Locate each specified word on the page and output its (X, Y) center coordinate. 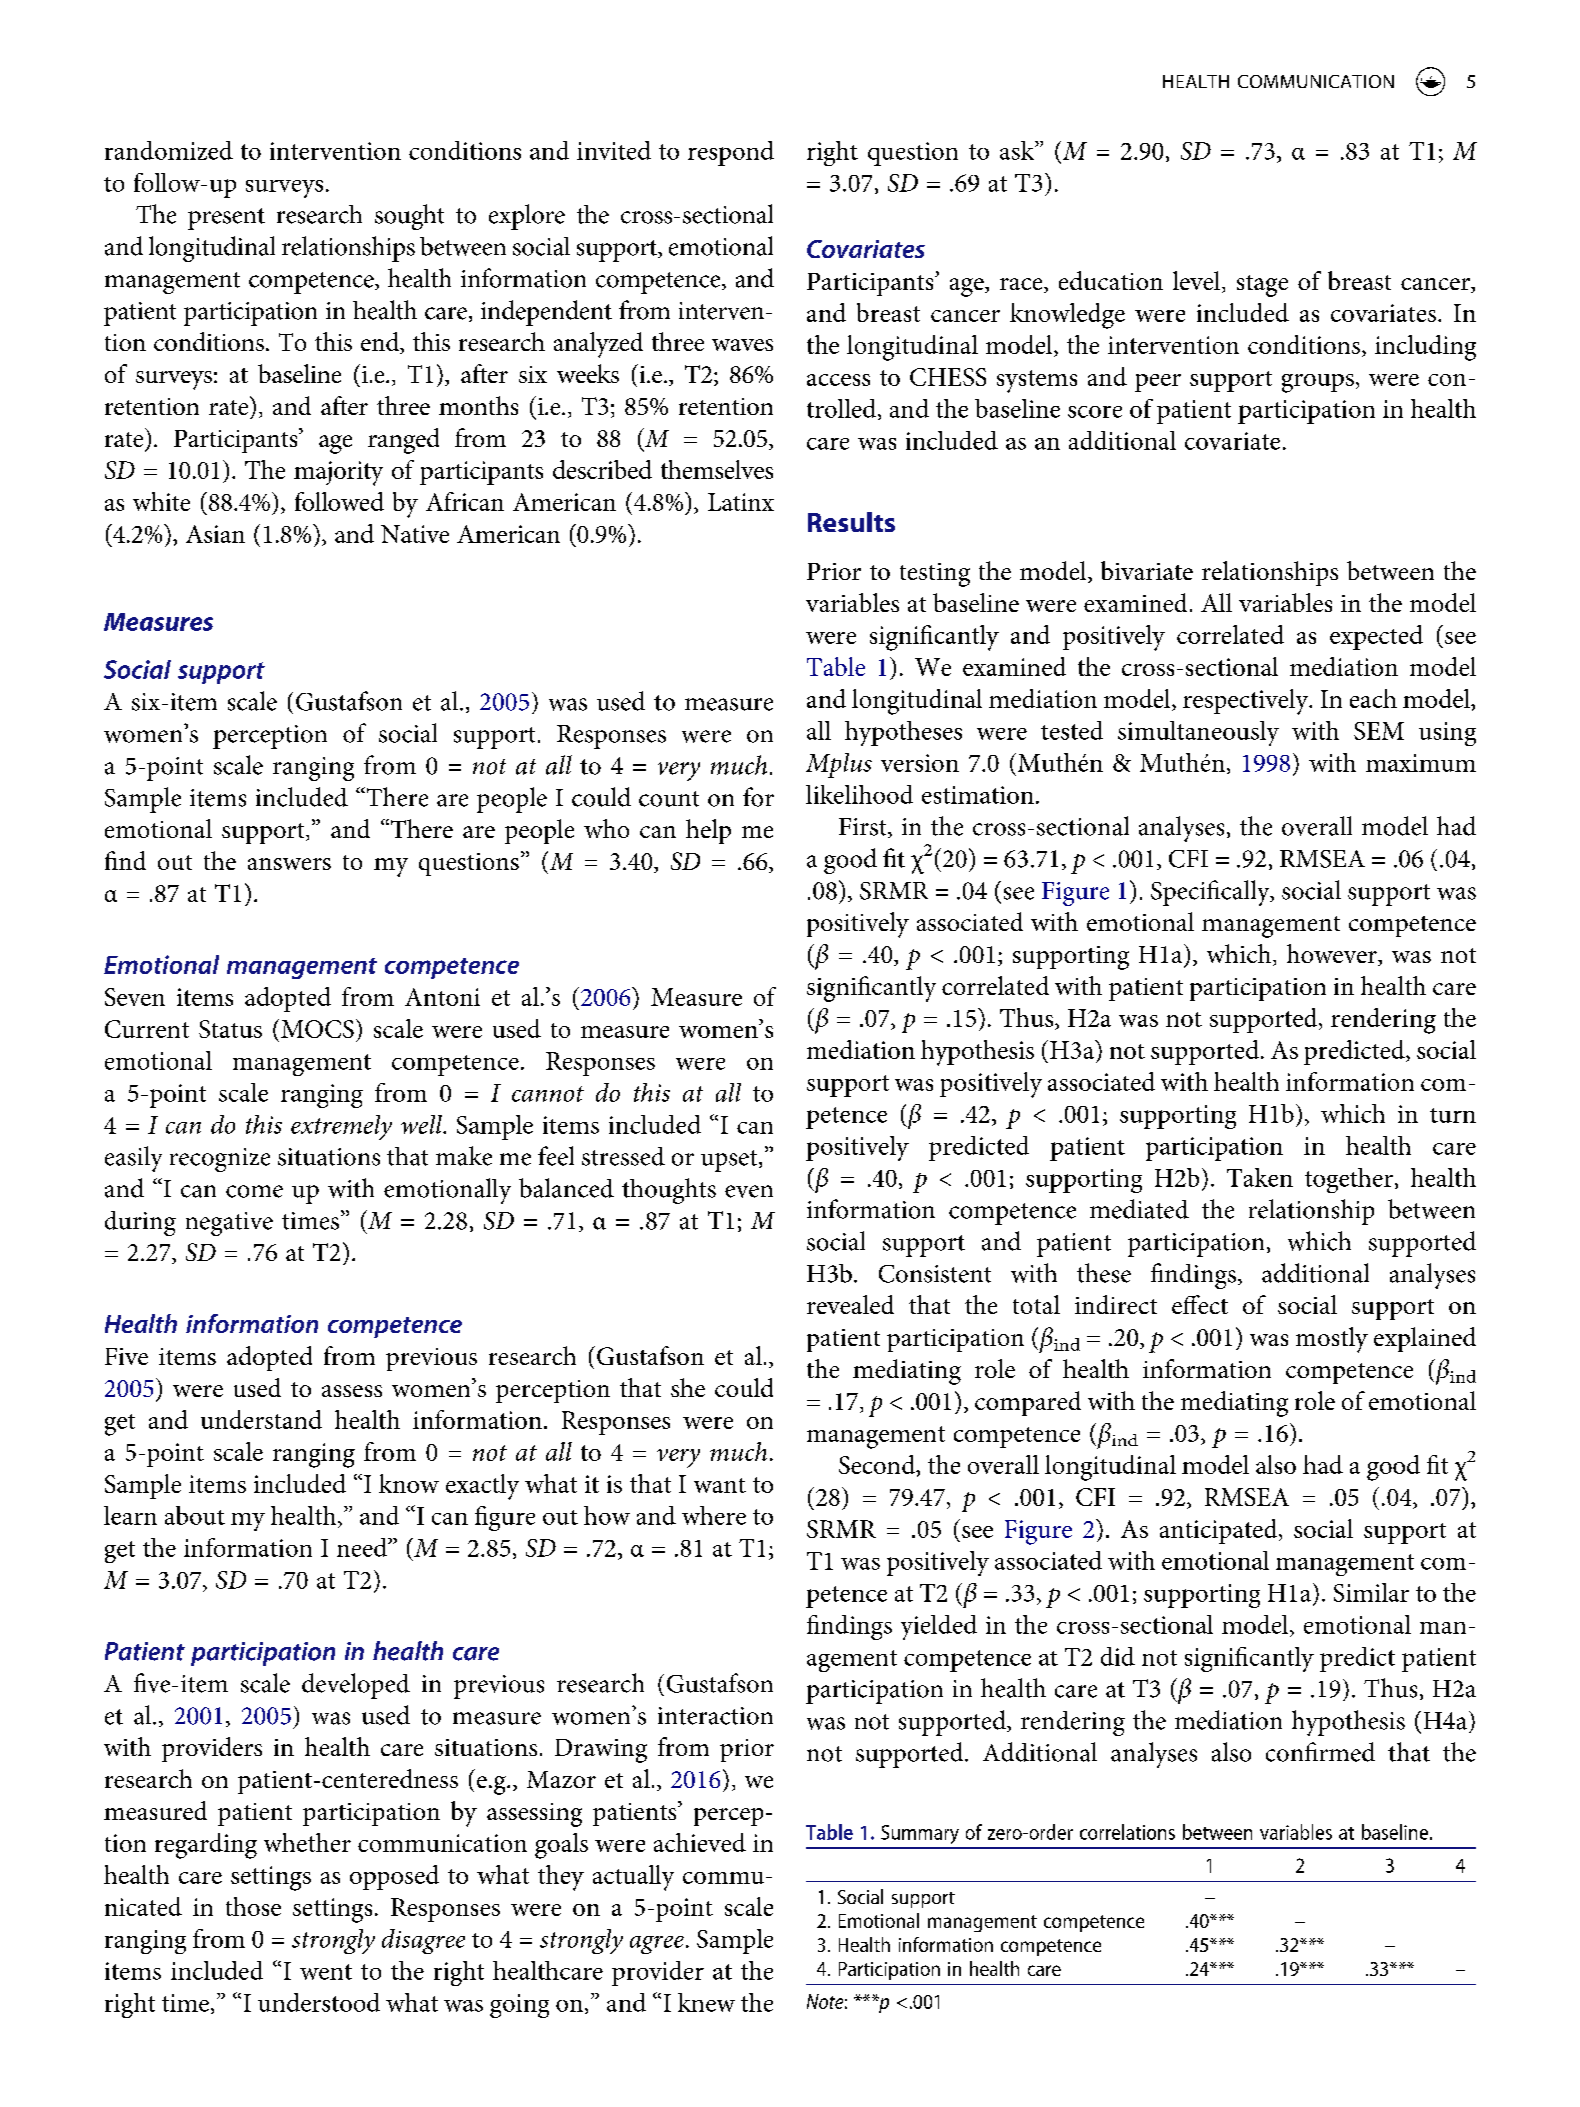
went (326, 1972)
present (226, 219)
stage (1262, 286)
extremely (341, 1127)
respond (731, 153)
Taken (1260, 1177)
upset (730, 1161)
